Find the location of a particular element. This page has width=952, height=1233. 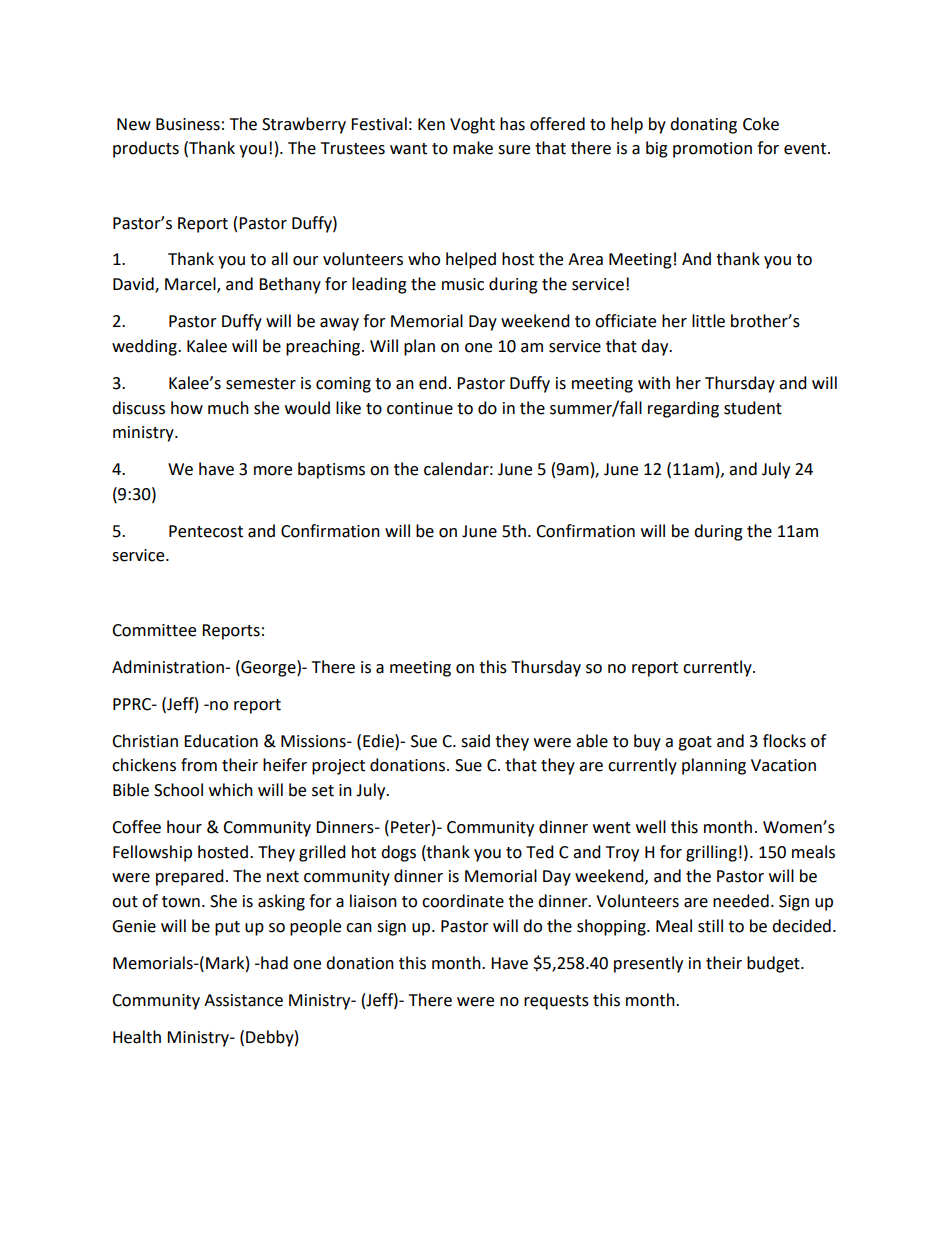

Pentecost is located at coordinates (206, 531).
